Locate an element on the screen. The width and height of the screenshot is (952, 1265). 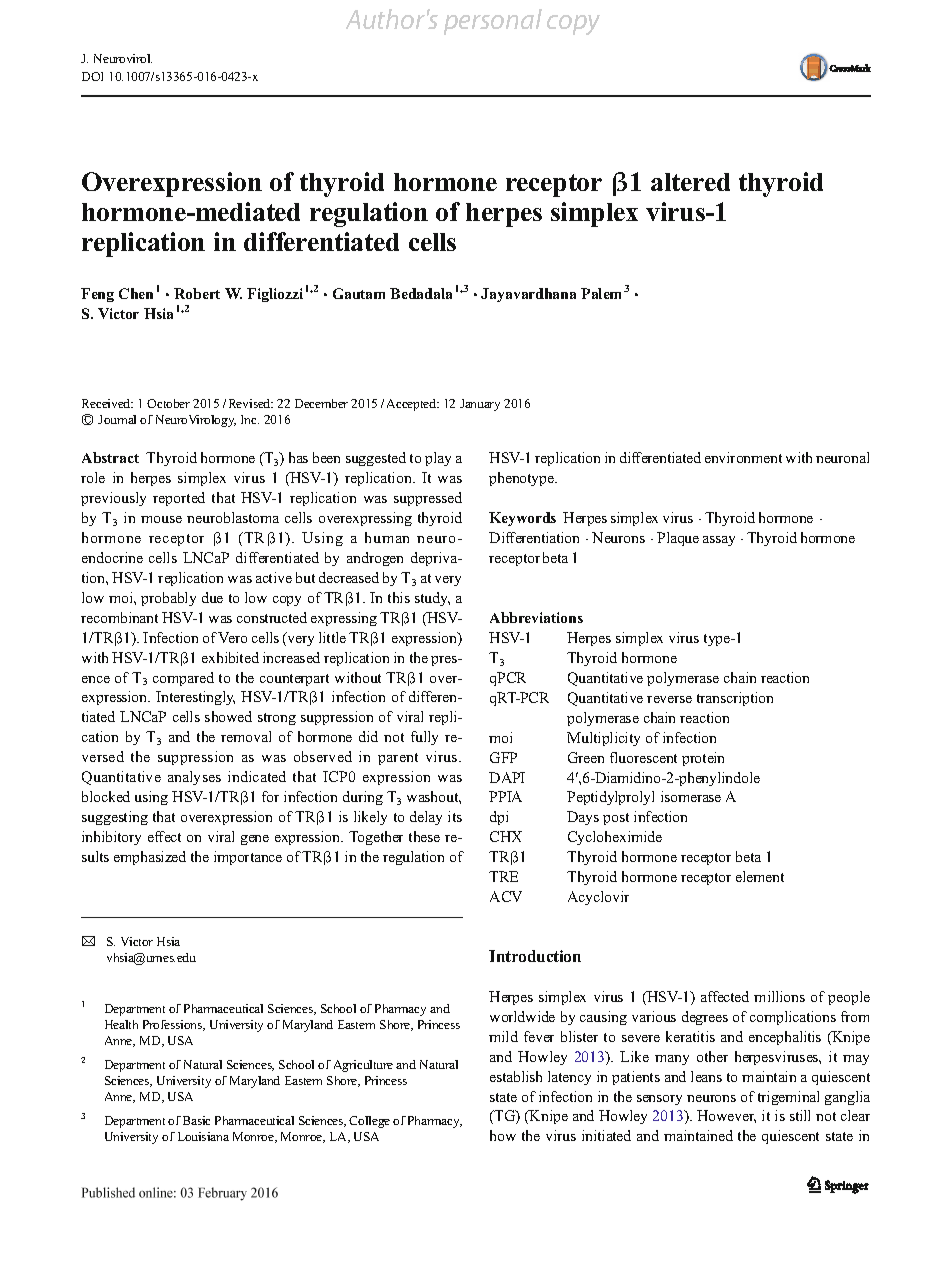
study is located at coordinates (432, 599).
